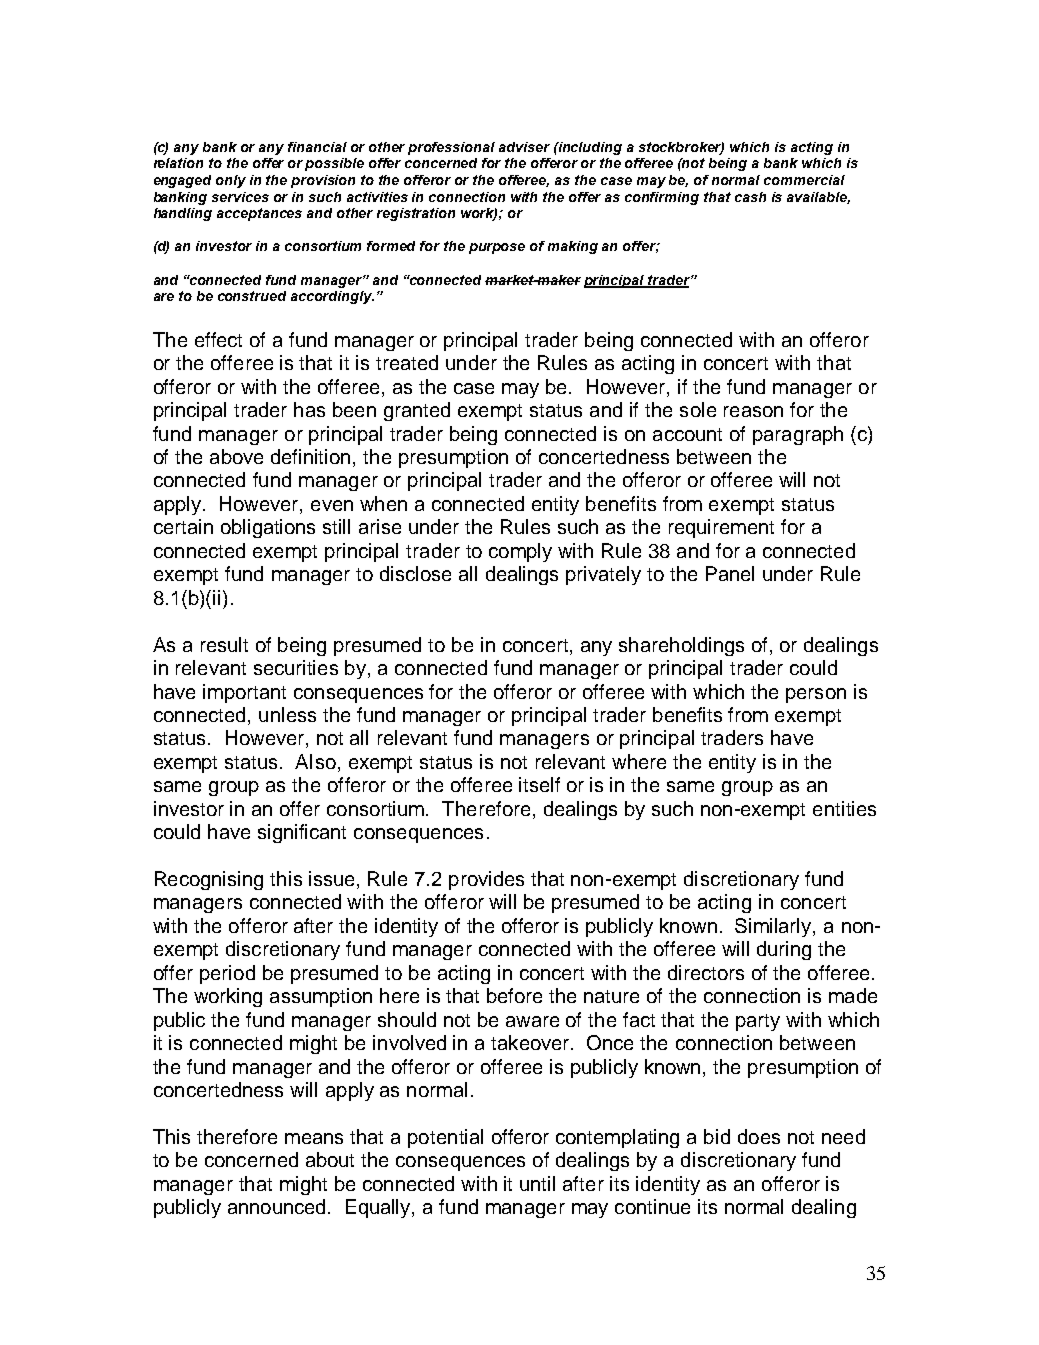 This image has width=1039, height=1345. I want to click on Also, so click(315, 761).
